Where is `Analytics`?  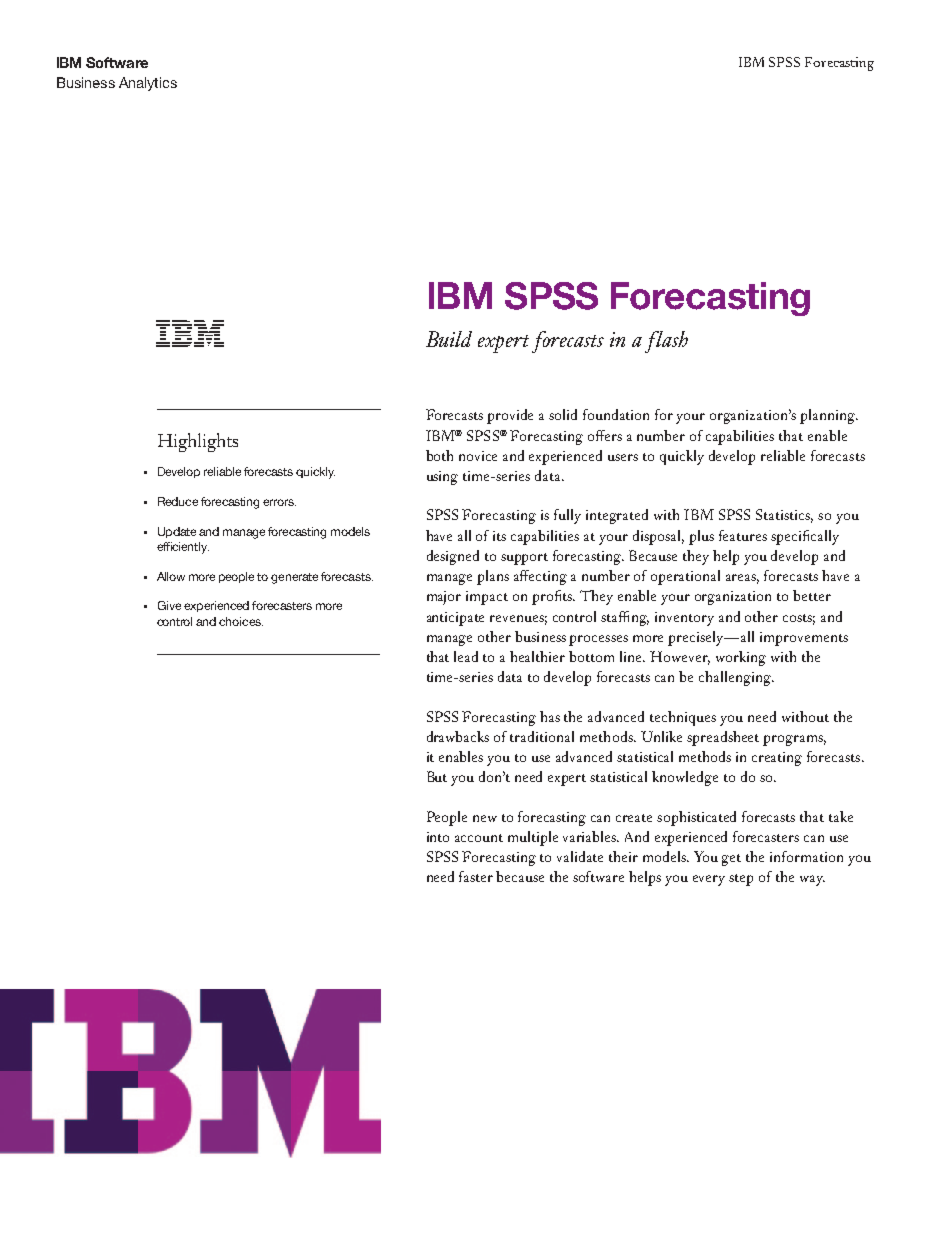
Analytics is located at coordinates (148, 84).
